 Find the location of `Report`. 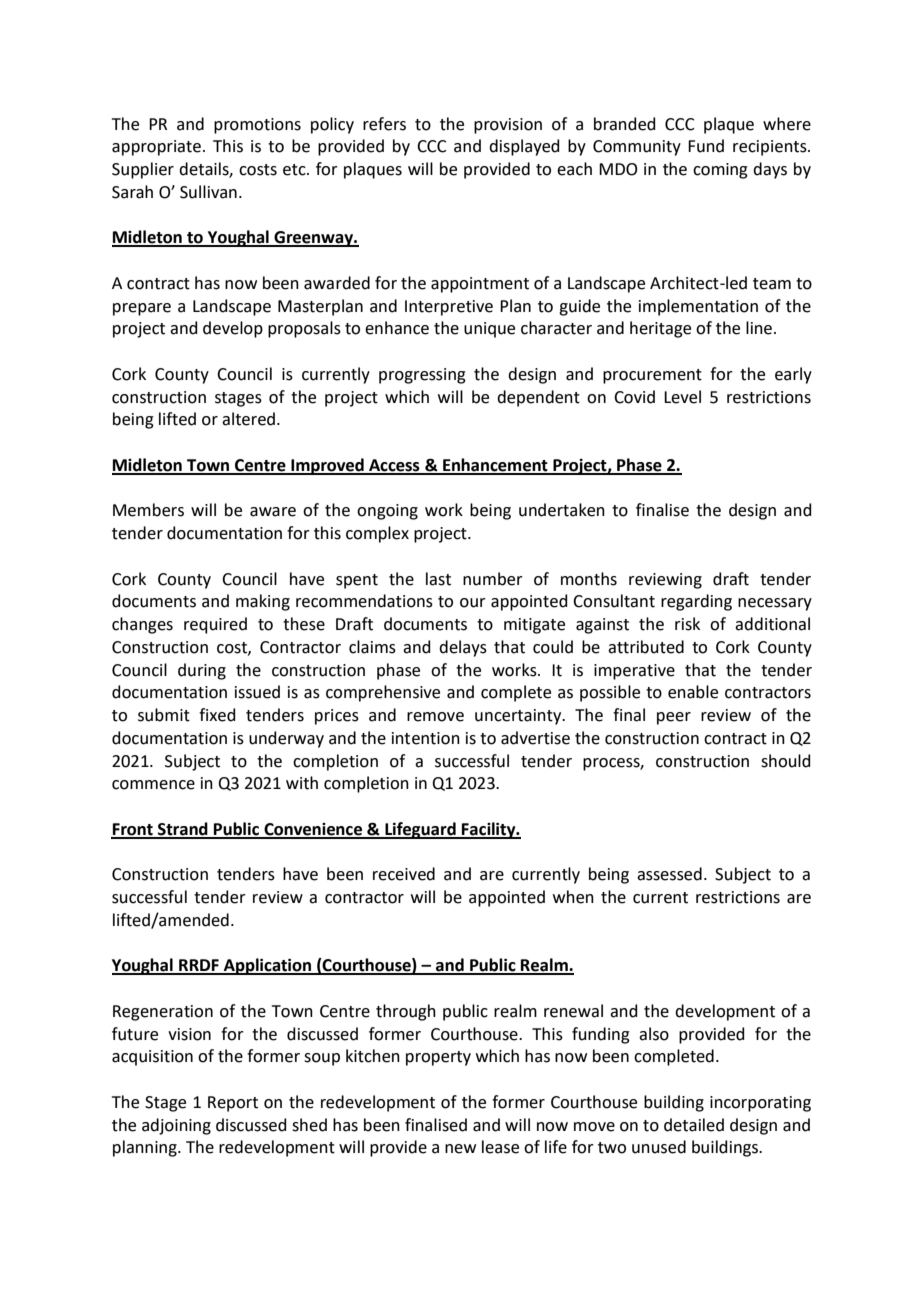

Report is located at coordinates (233, 1104).
